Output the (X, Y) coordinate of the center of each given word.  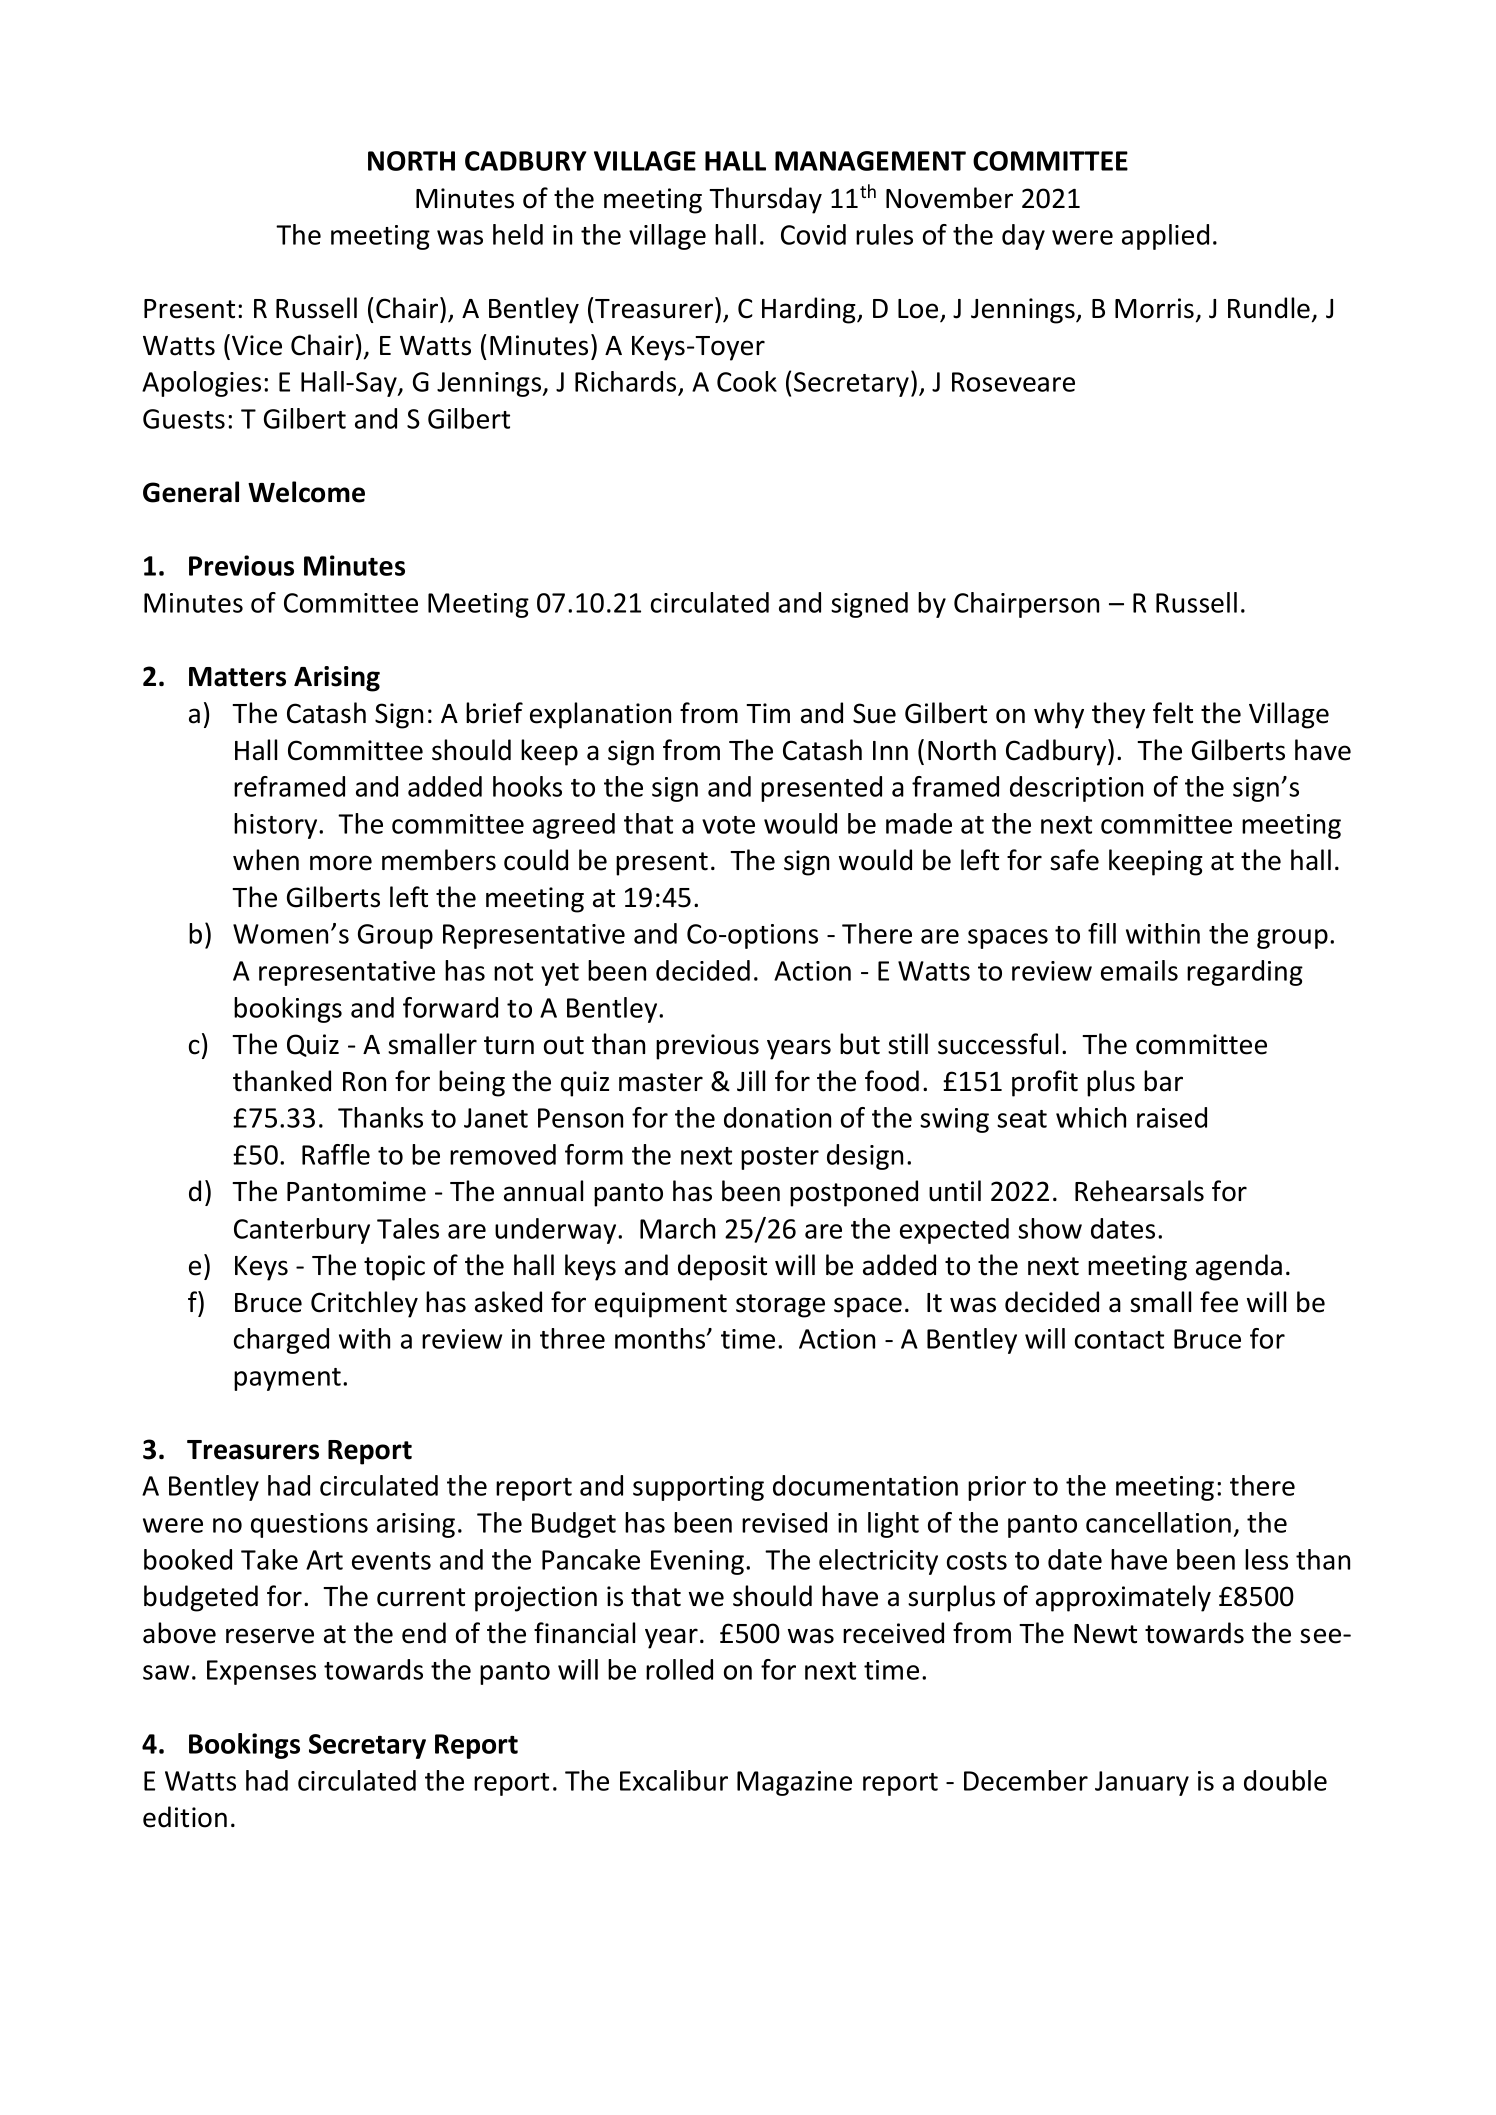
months (661, 1338)
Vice (257, 345)
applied (1165, 237)
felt (1173, 713)
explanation (600, 715)
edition (185, 1817)
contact (1119, 1340)
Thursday (765, 200)
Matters (237, 677)
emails (1139, 970)
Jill (751, 1081)
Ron (364, 1082)
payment (287, 1379)
